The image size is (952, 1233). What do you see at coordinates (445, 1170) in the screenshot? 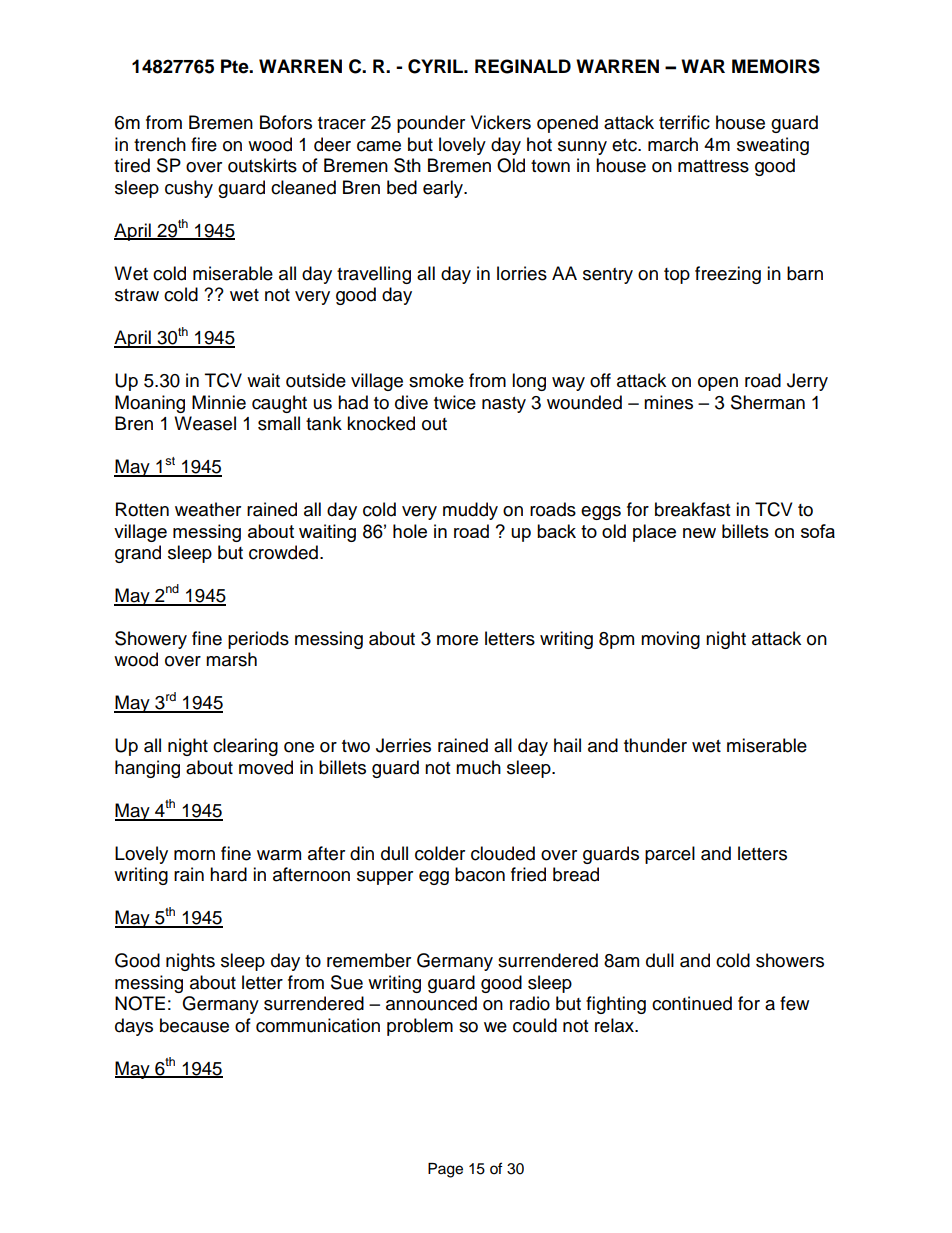
I see `Page` at bounding box center [445, 1170].
